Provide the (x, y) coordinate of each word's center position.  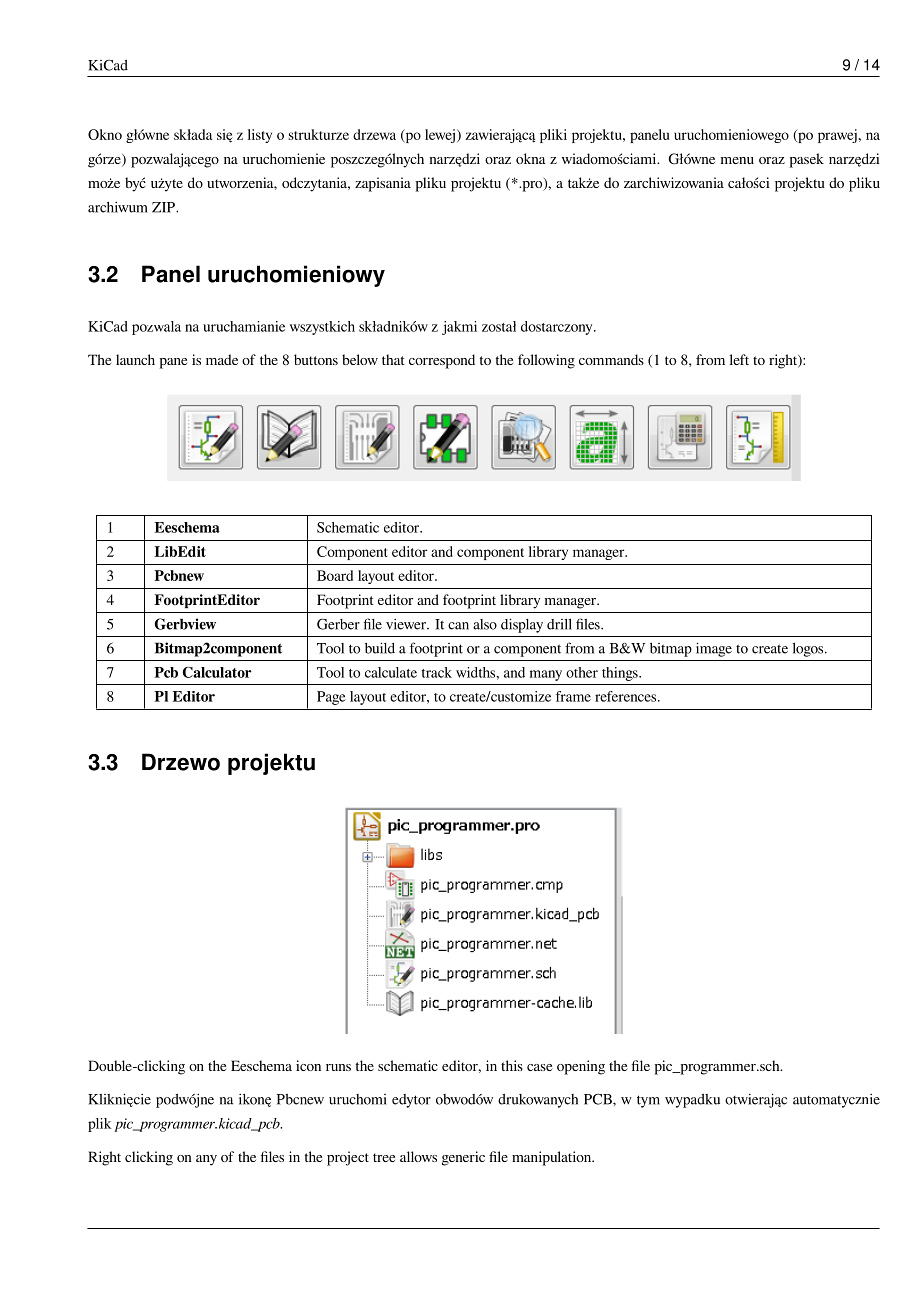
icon (308, 1065)
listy (260, 136)
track (437, 672)
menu (737, 160)
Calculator (217, 672)
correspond (442, 361)
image (714, 649)
